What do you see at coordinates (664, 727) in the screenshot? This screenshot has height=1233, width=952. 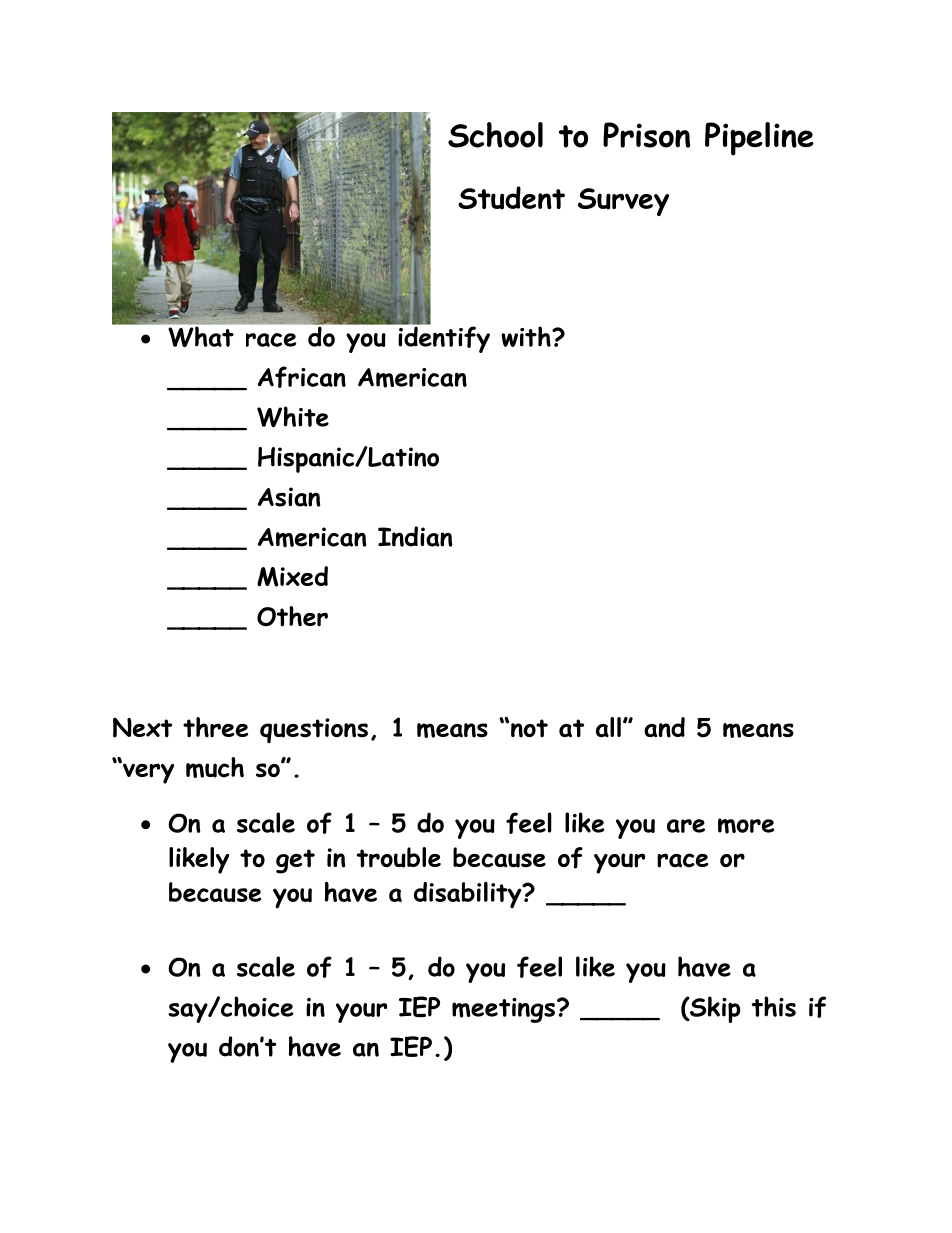 I see `and` at bounding box center [664, 727].
